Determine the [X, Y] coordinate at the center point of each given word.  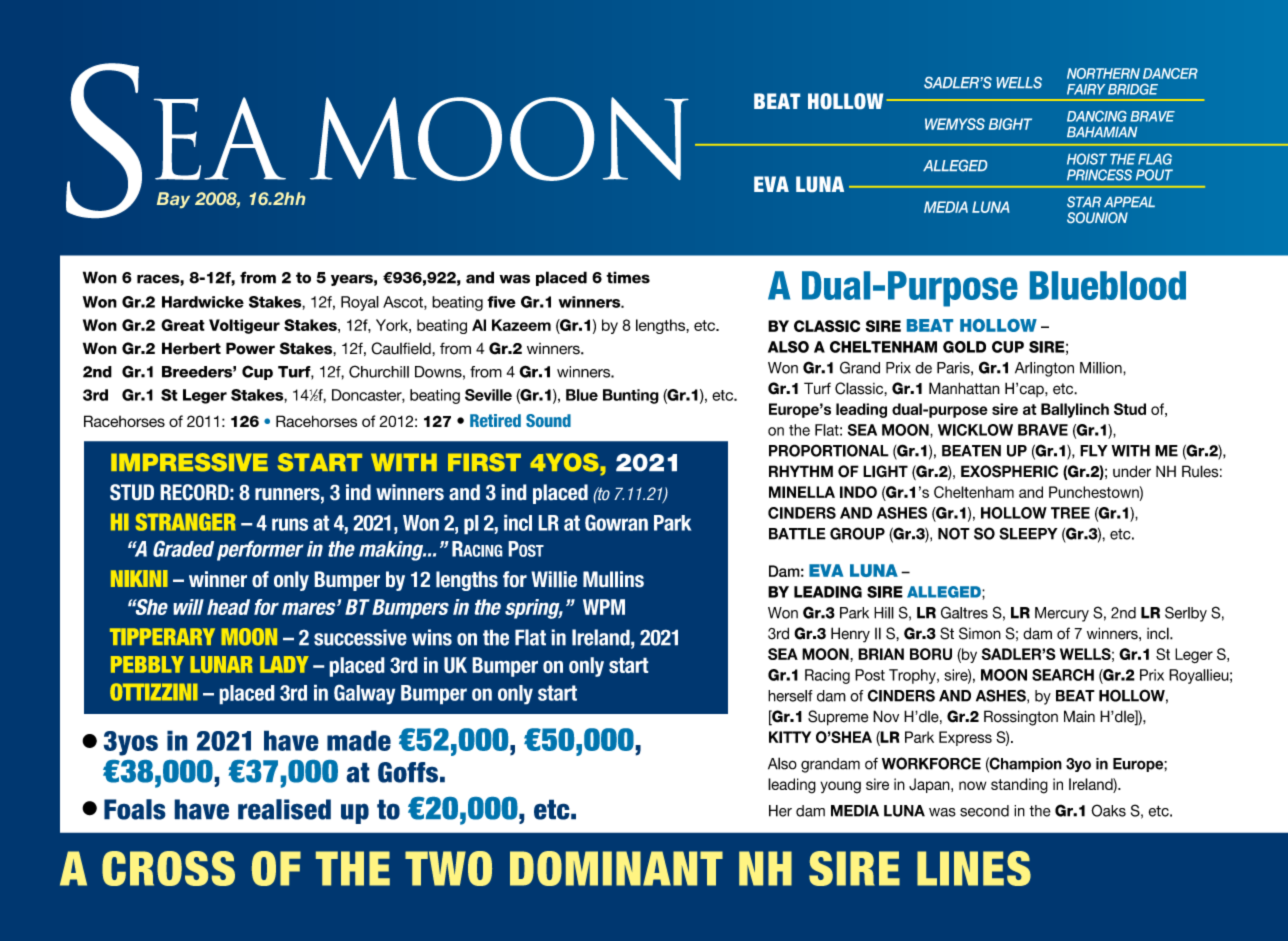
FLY [1094, 451]
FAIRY [1086, 89]
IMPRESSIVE [189, 462]
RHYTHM [801, 471]
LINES [974, 868]
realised [284, 809]
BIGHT [1010, 124]
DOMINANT [616, 868]
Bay [173, 200]
